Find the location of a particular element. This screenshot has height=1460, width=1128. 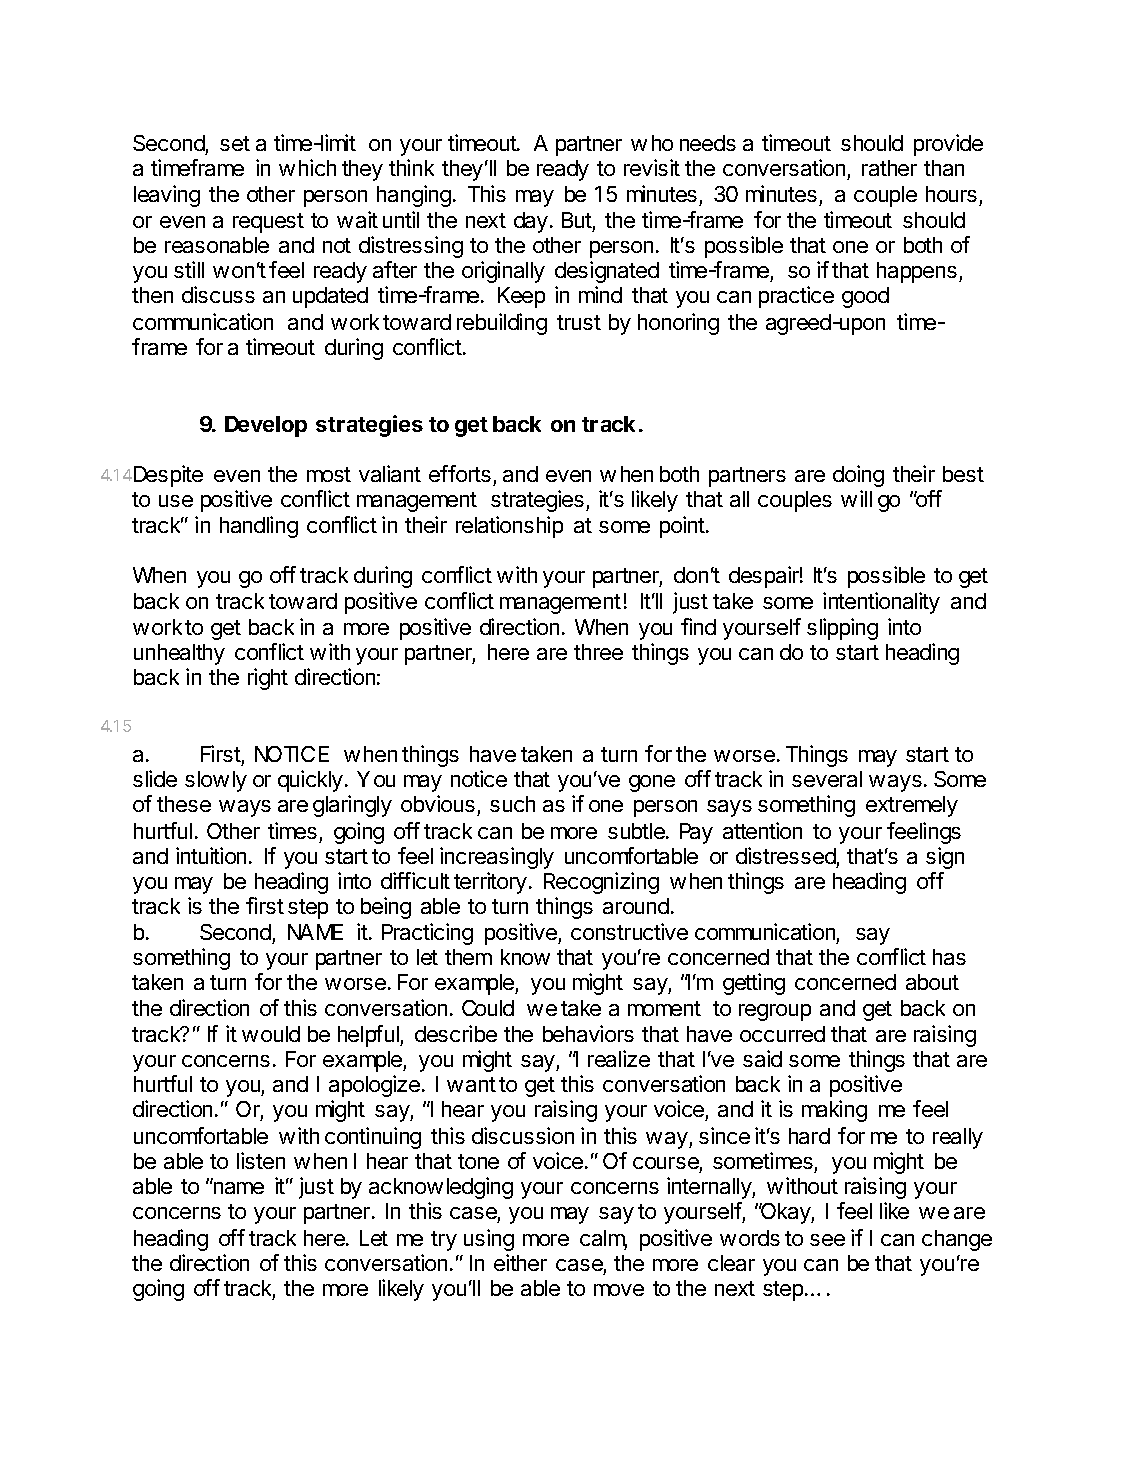

rather is located at coordinates (889, 168).
